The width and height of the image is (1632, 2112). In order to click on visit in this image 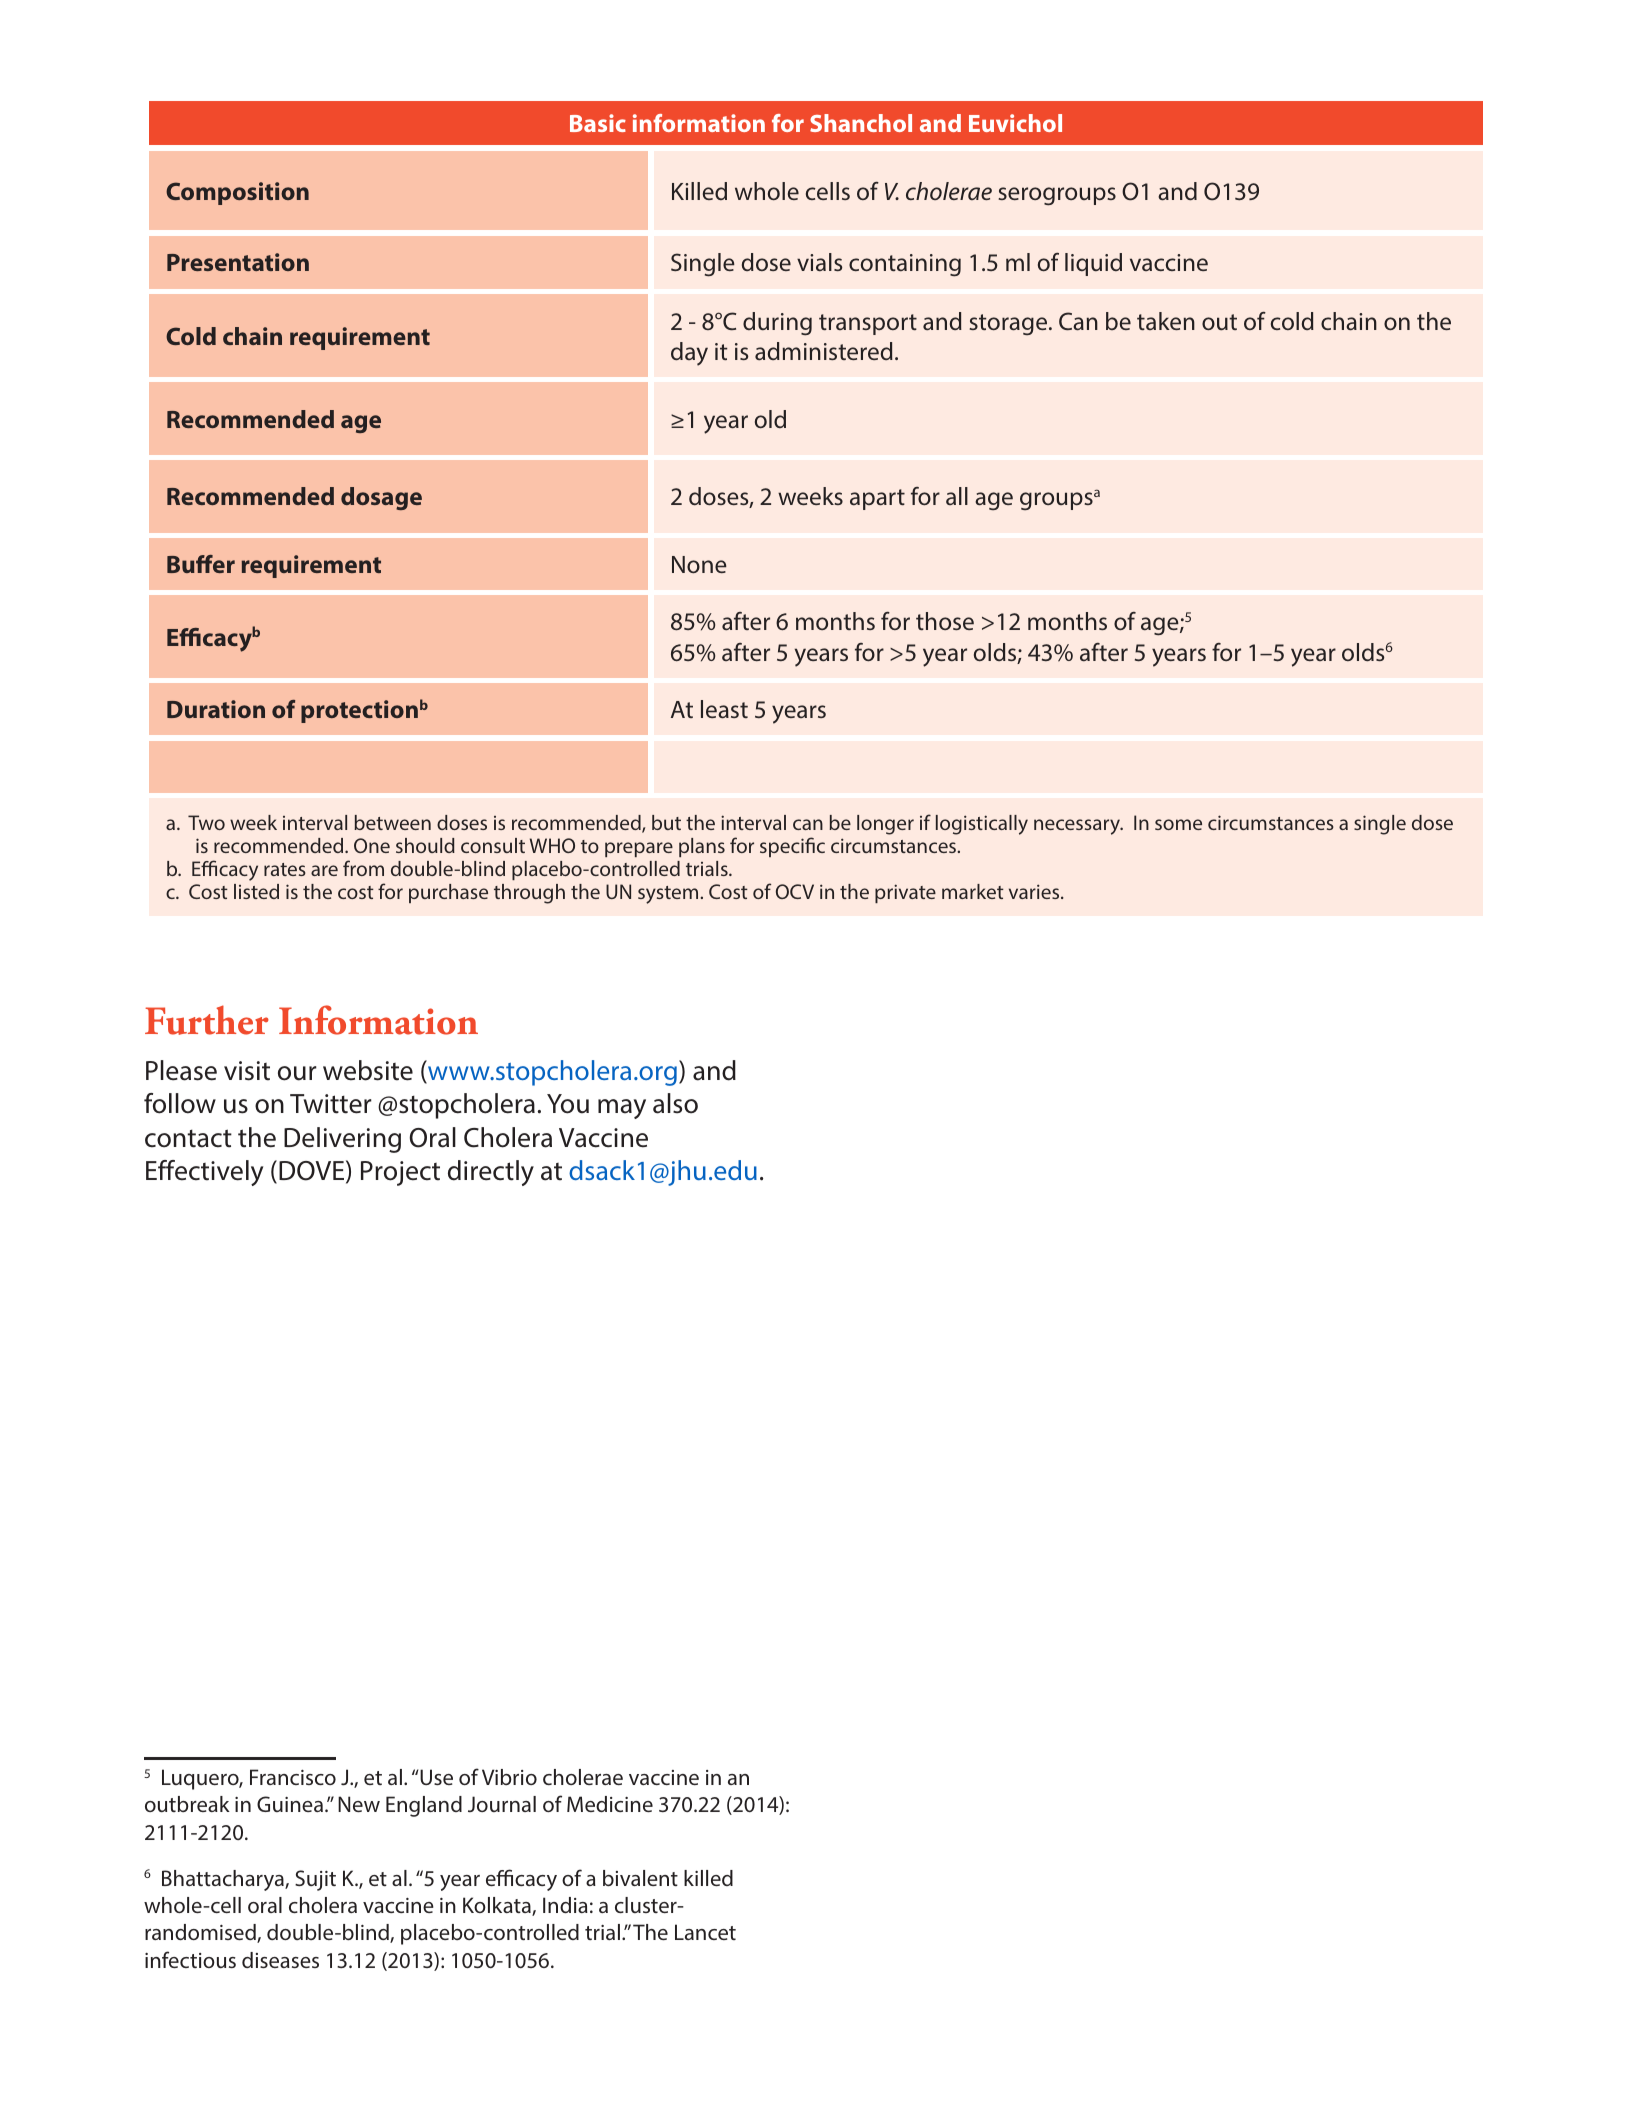, I will do `click(247, 1071)`.
